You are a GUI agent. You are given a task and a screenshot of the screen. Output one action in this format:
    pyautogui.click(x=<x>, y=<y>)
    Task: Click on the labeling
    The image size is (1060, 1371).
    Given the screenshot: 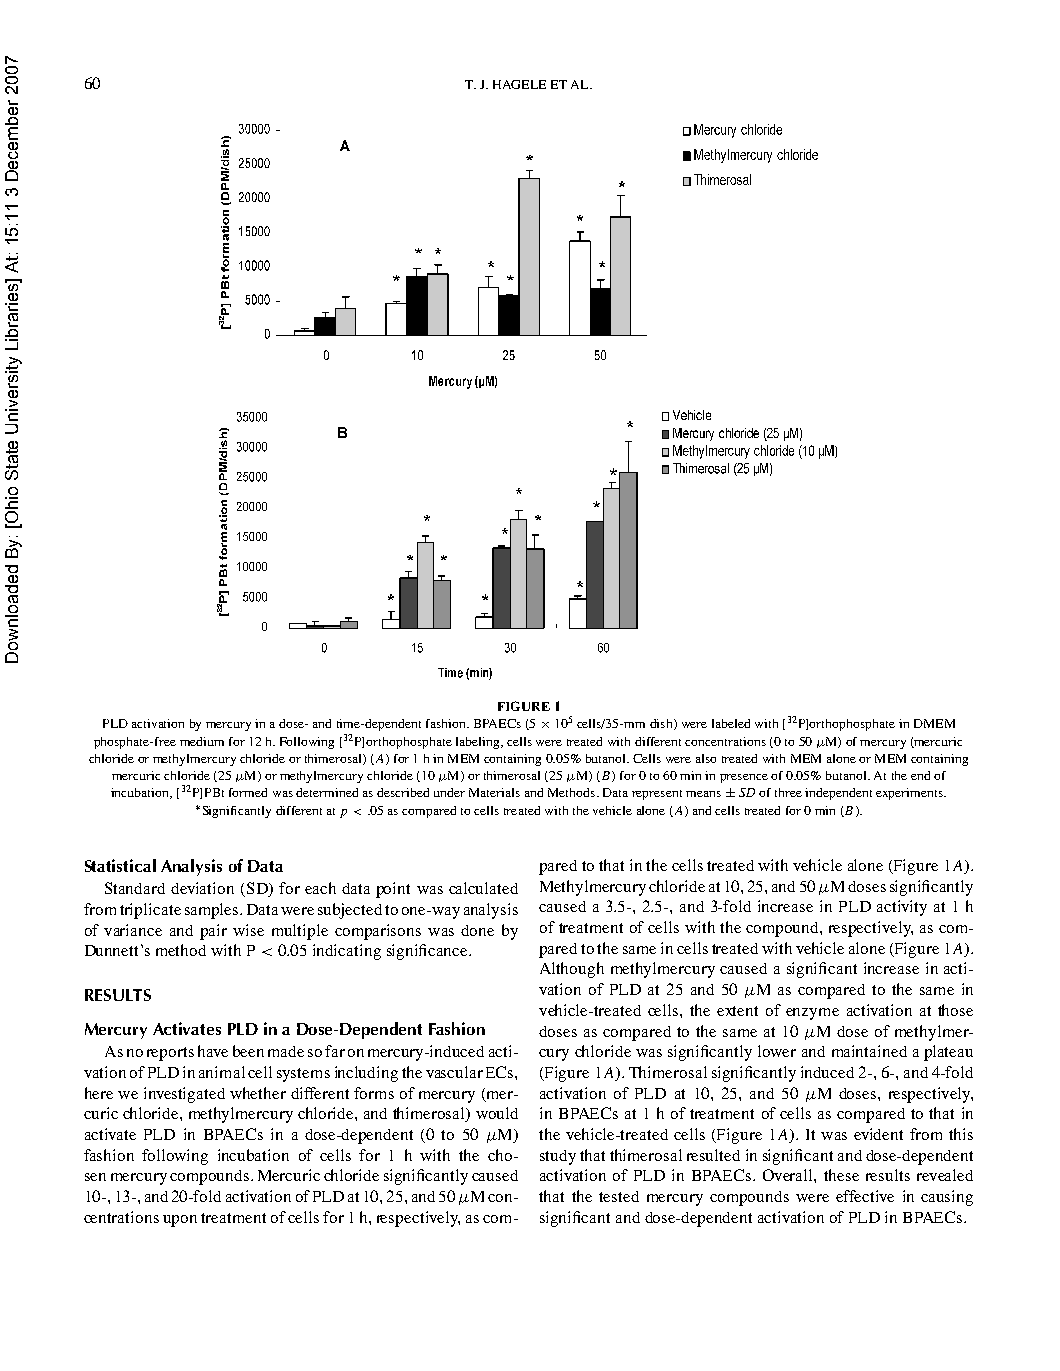 What is the action you would take?
    pyautogui.click(x=479, y=743)
